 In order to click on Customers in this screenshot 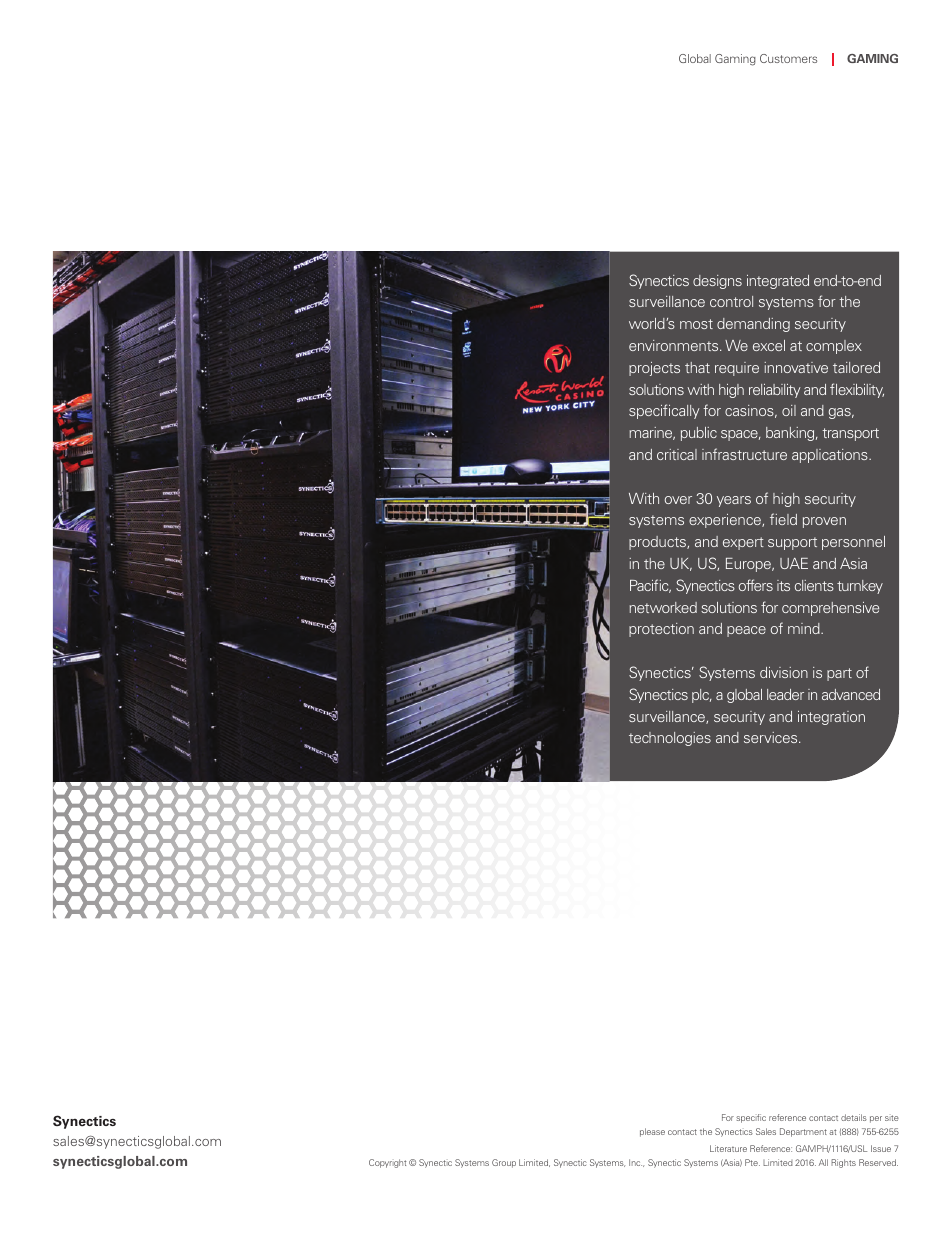, I will do `click(788, 58)`.
